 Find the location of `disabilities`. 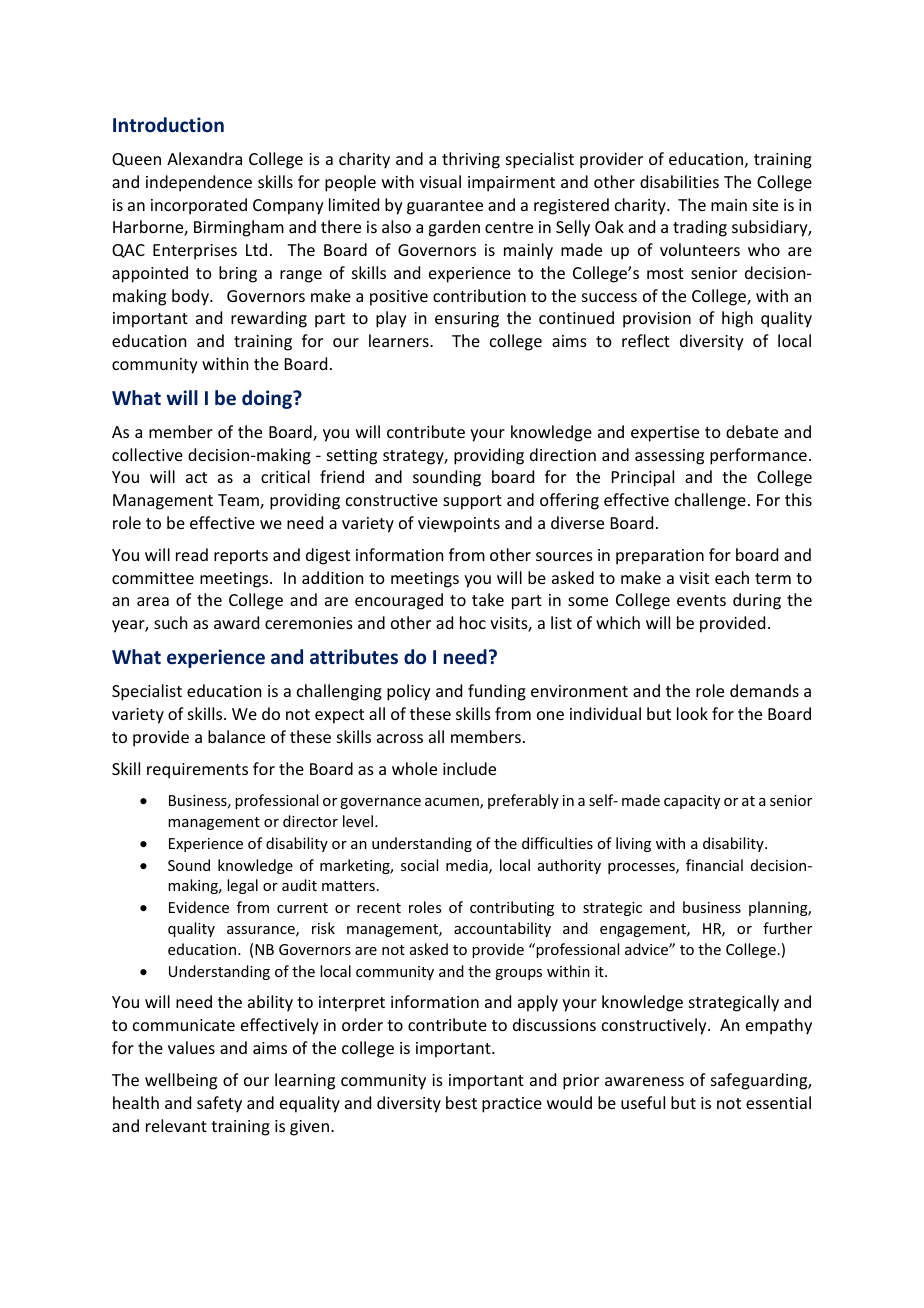

disabilities is located at coordinates (679, 181).
